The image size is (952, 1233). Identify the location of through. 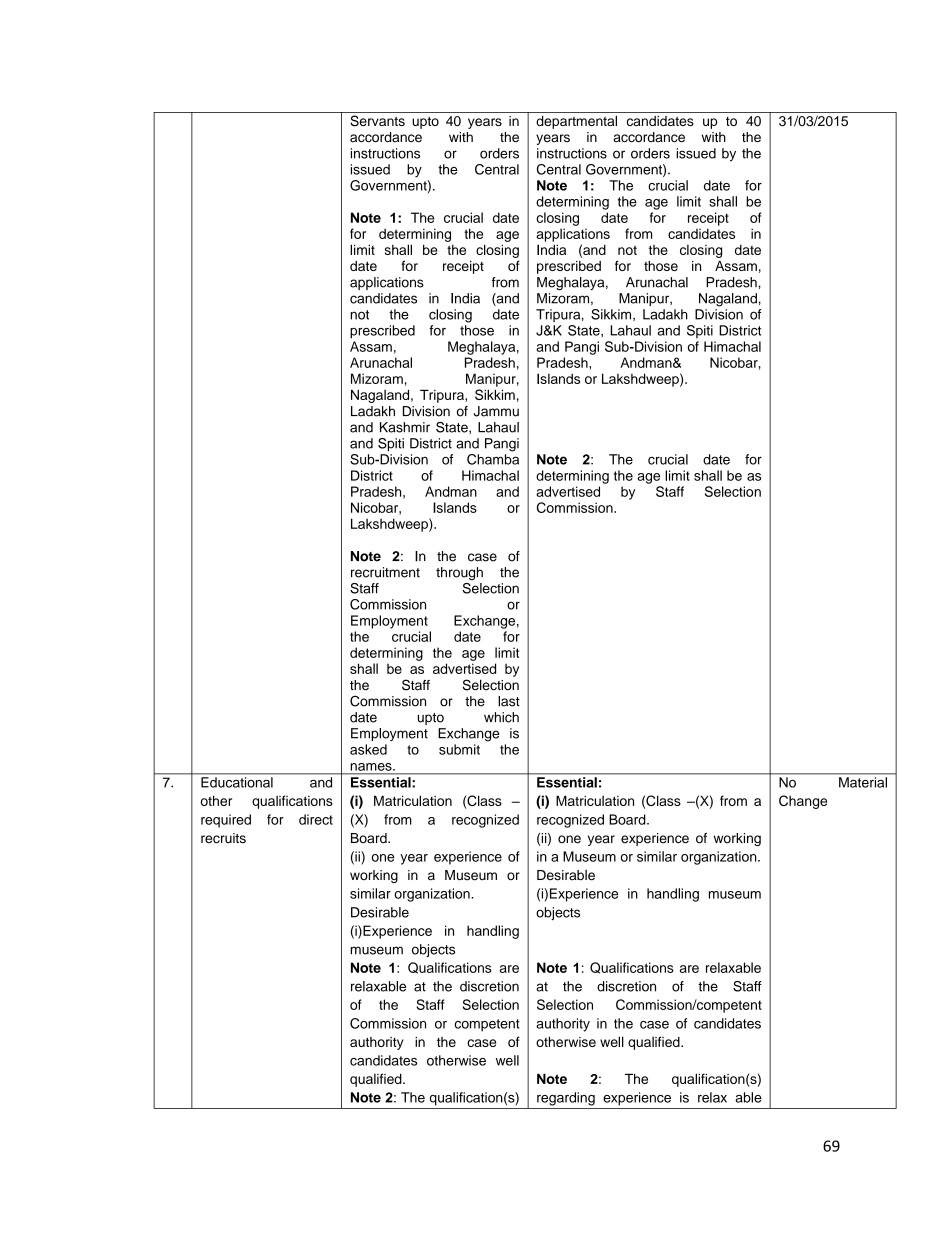
(459, 574).
